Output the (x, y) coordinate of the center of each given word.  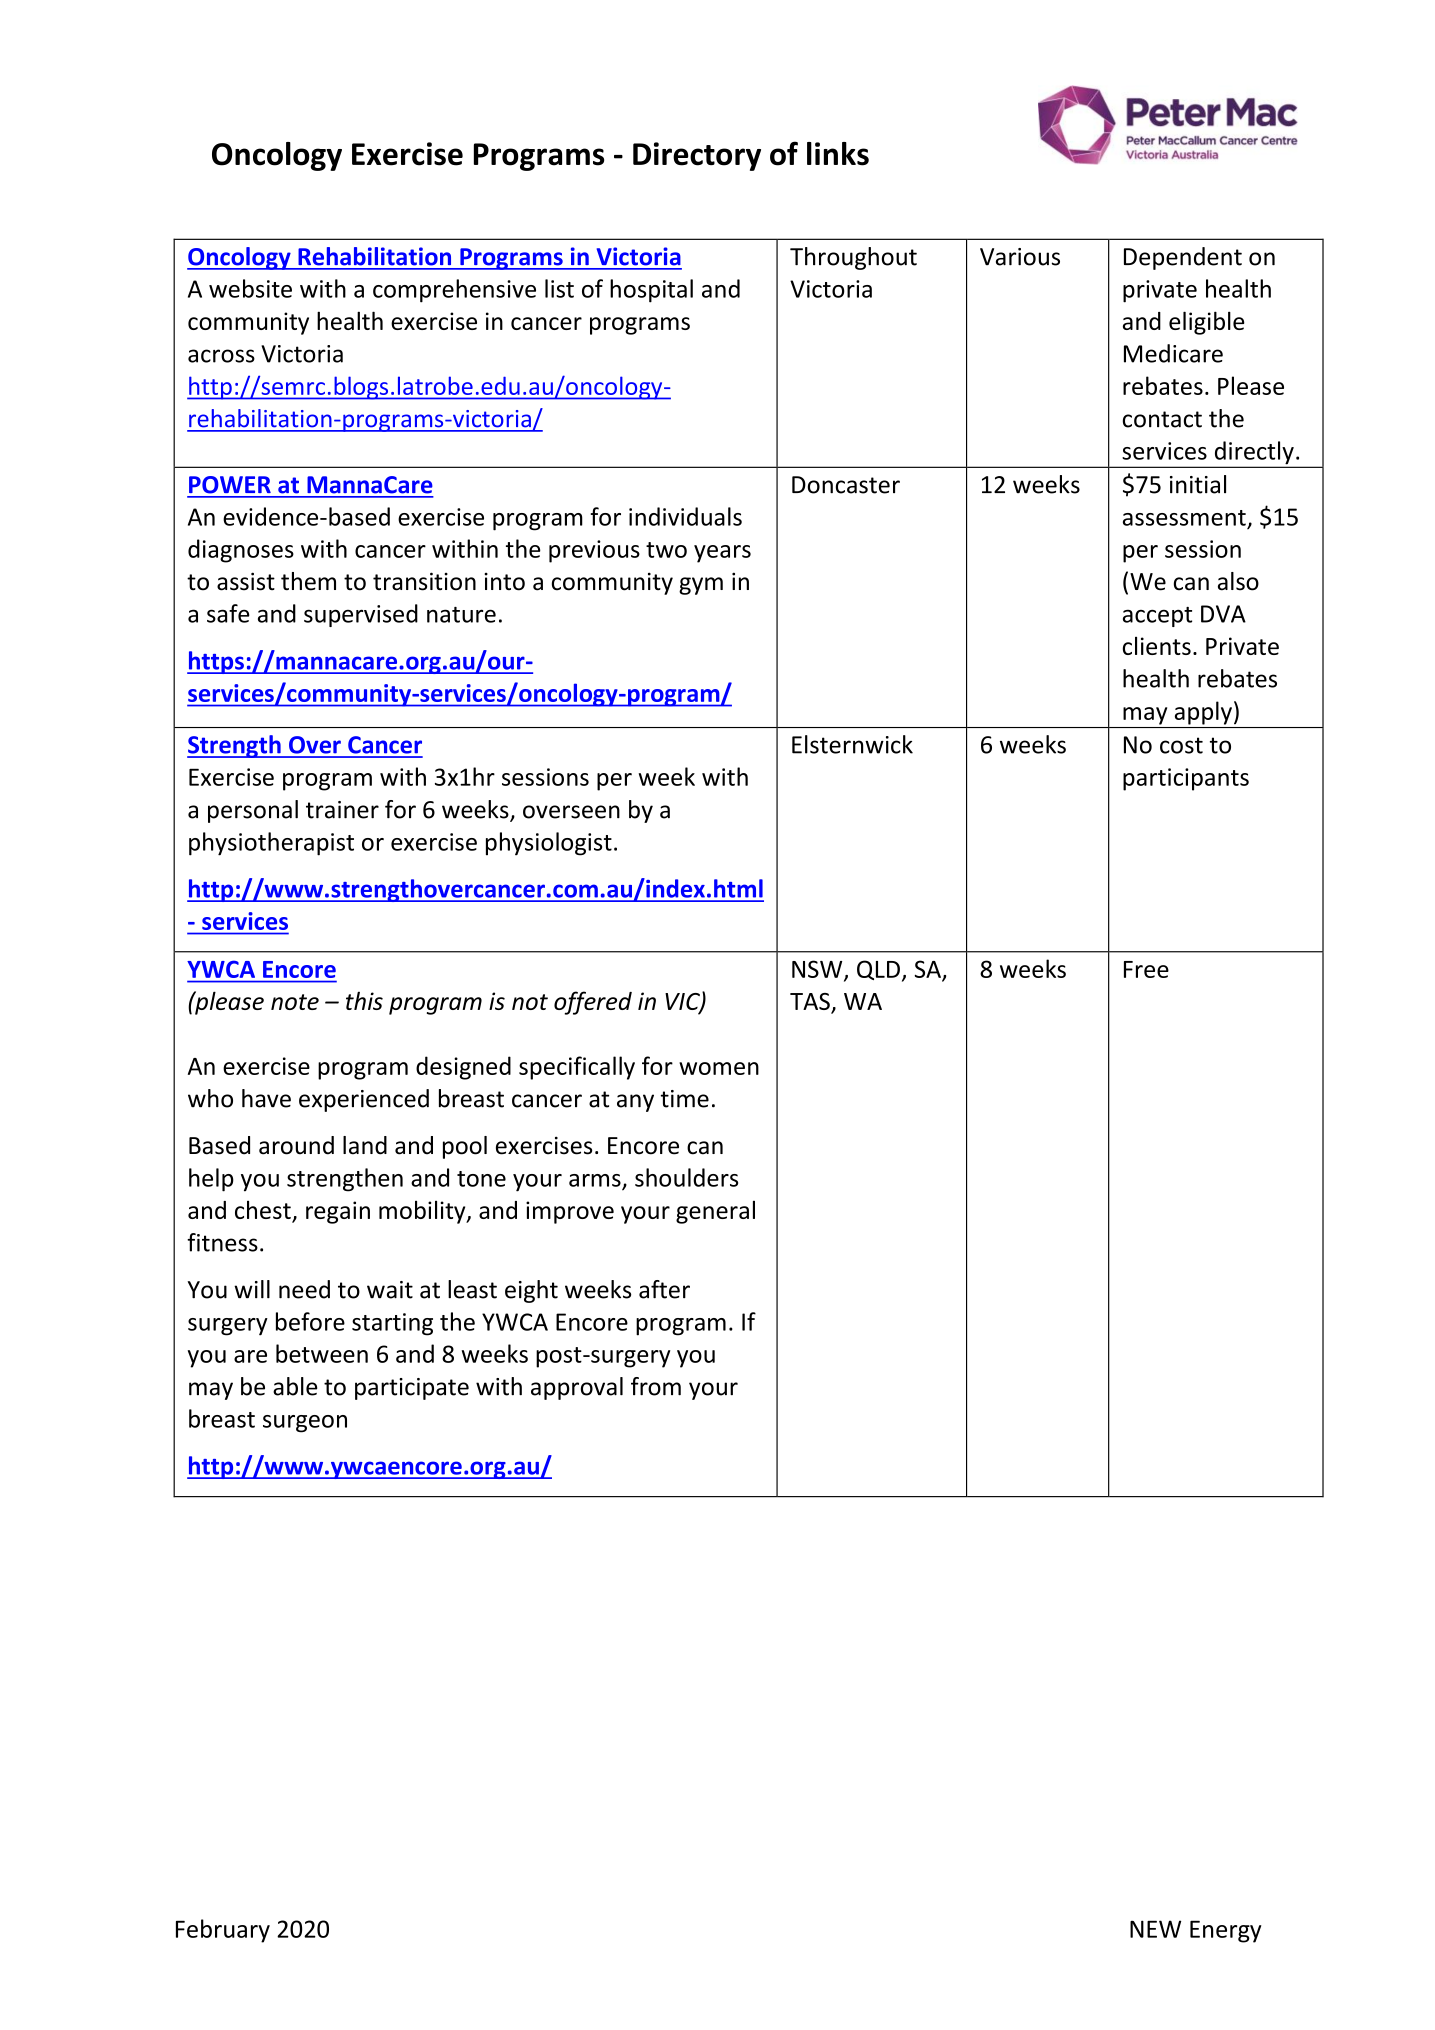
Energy (1226, 1931)
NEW (1155, 1929)
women (719, 1068)
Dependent (1183, 258)
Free (1146, 969)
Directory (697, 156)
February (223, 1931)
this (364, 1001)
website (250, 288)
